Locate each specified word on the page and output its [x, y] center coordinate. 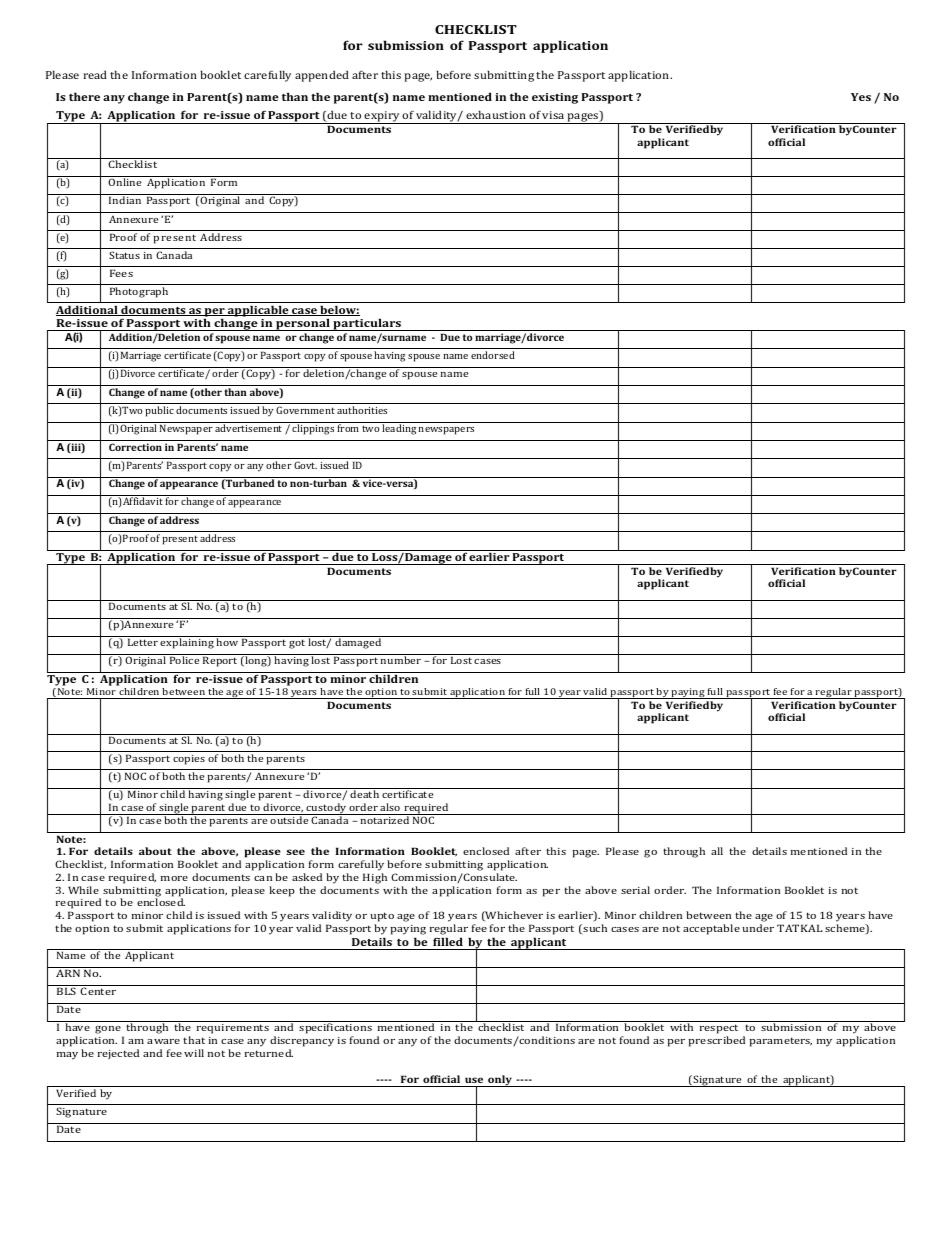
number [401, 660]
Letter [143, 642]
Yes [861, 97]
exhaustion [496, 114]
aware [163, 1041]
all [717, 851]
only [500, 1081]
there [84, 96]
